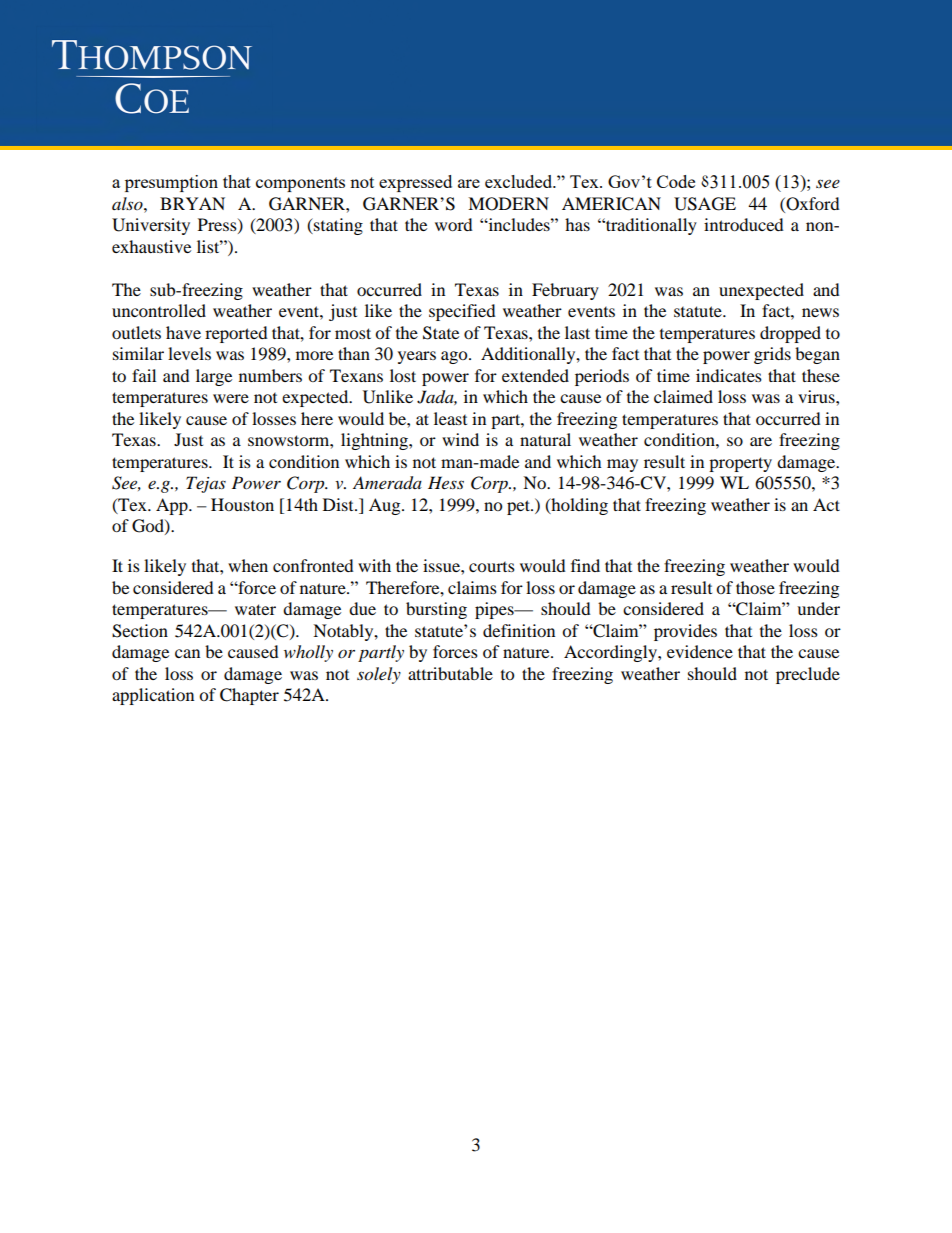 This screenshot has height=1233, width=952. I want to click on those, so click(755, 587).
